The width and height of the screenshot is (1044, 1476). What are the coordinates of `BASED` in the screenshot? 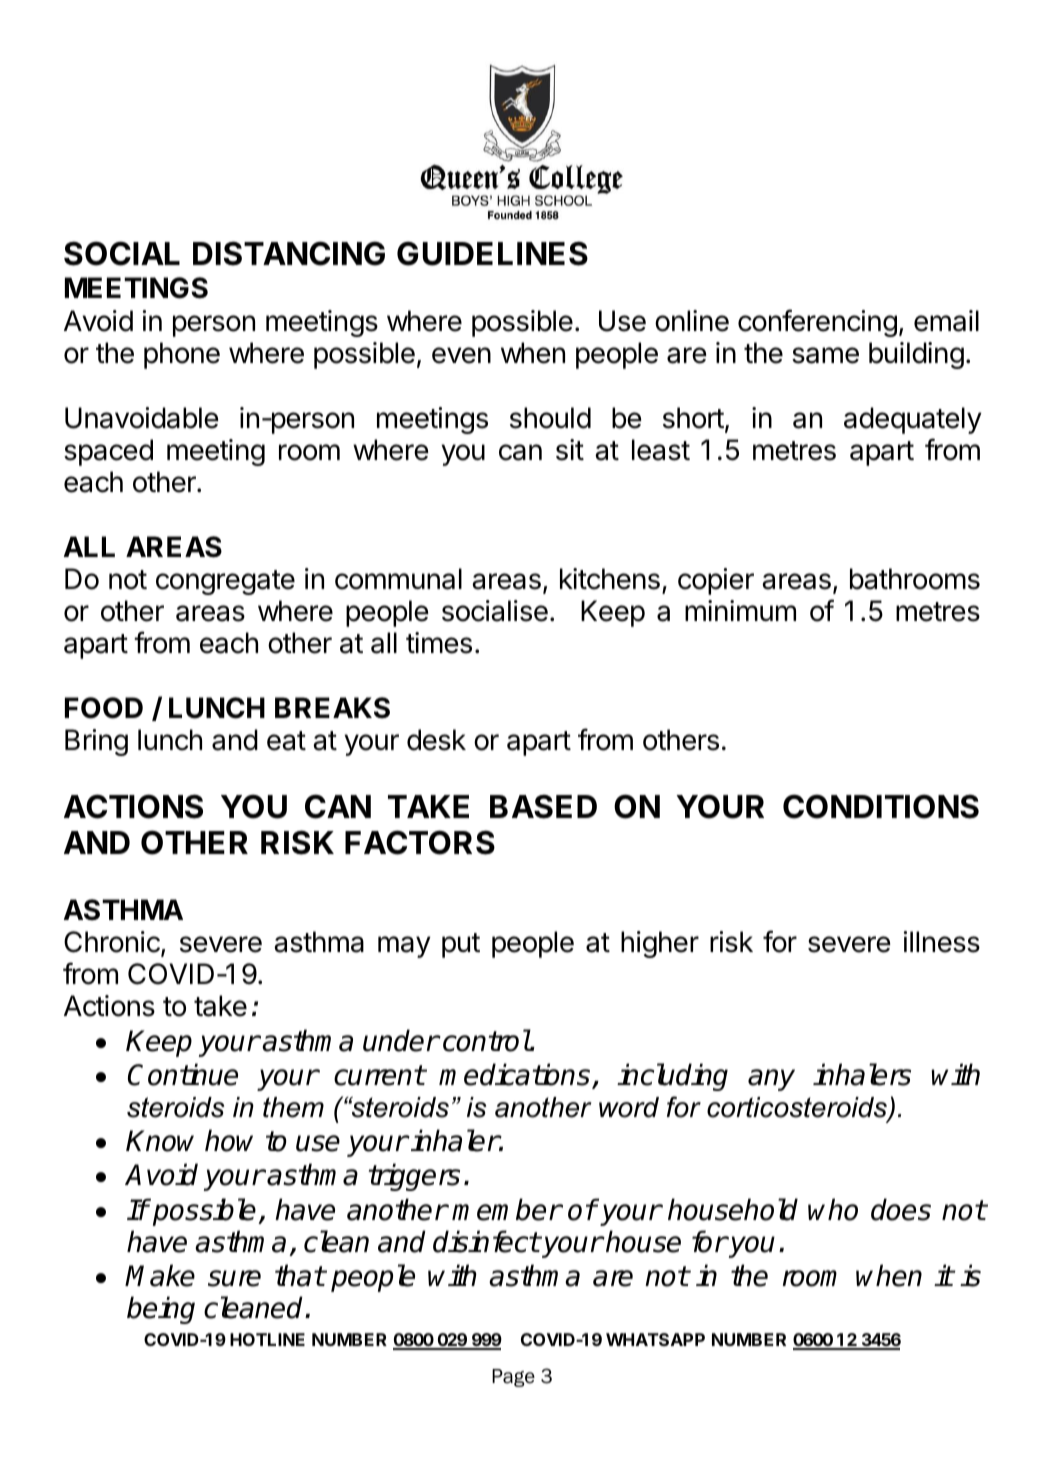 It's located at (543, 806).
